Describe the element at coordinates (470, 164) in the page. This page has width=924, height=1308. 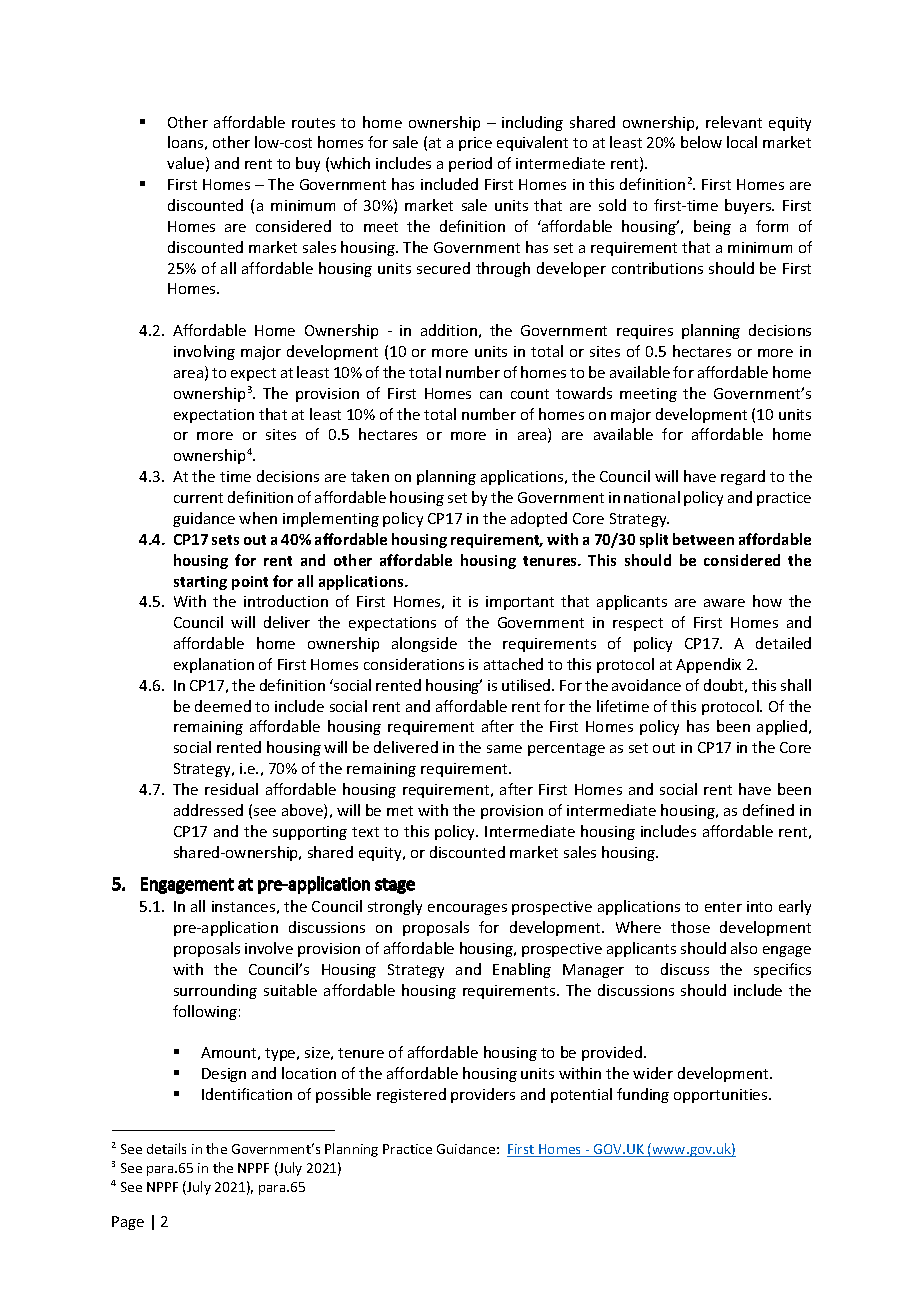
I see `period` at that location.
